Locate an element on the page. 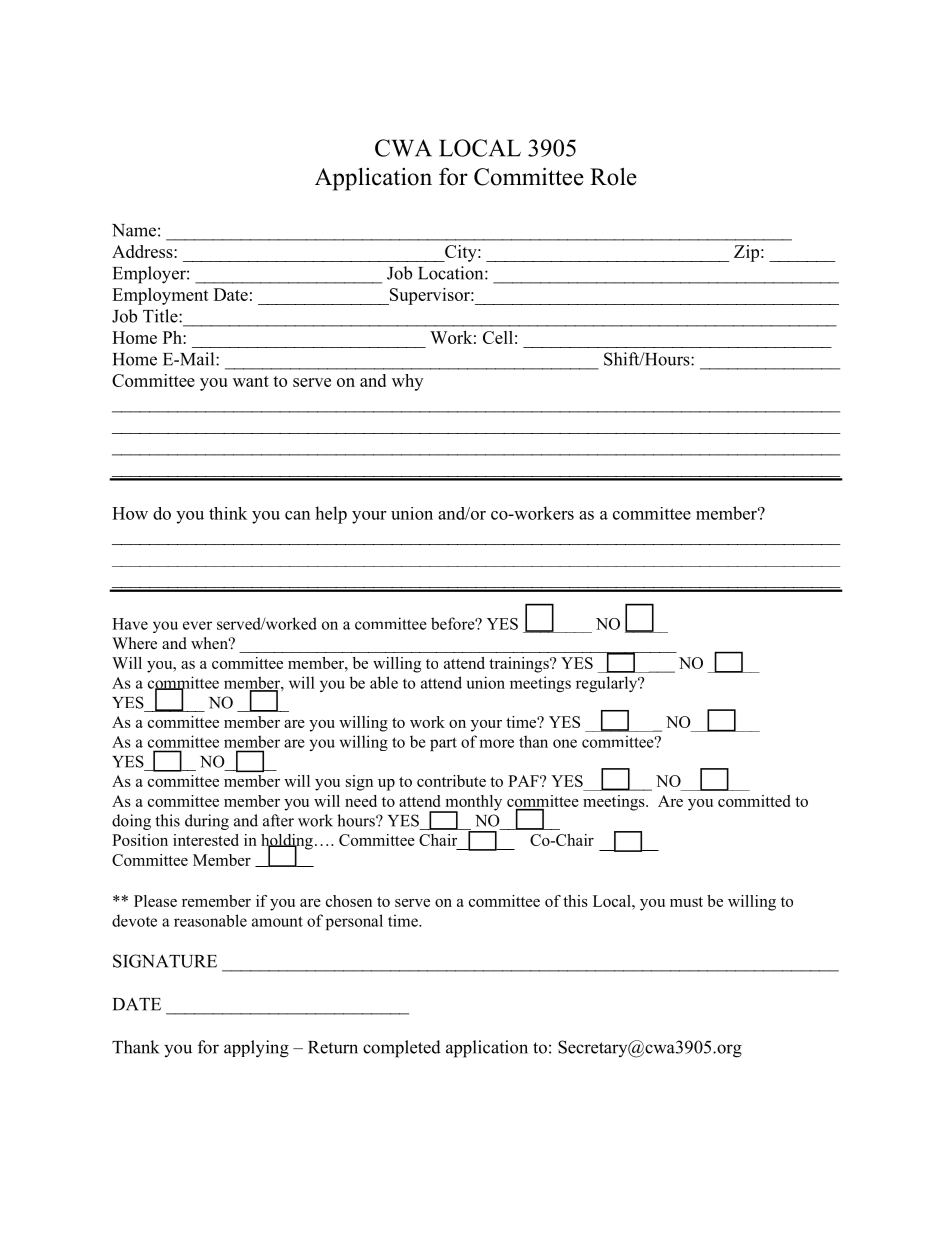 The height and width of the page is (1233, 952). can is located at coordinates (297, 515).
